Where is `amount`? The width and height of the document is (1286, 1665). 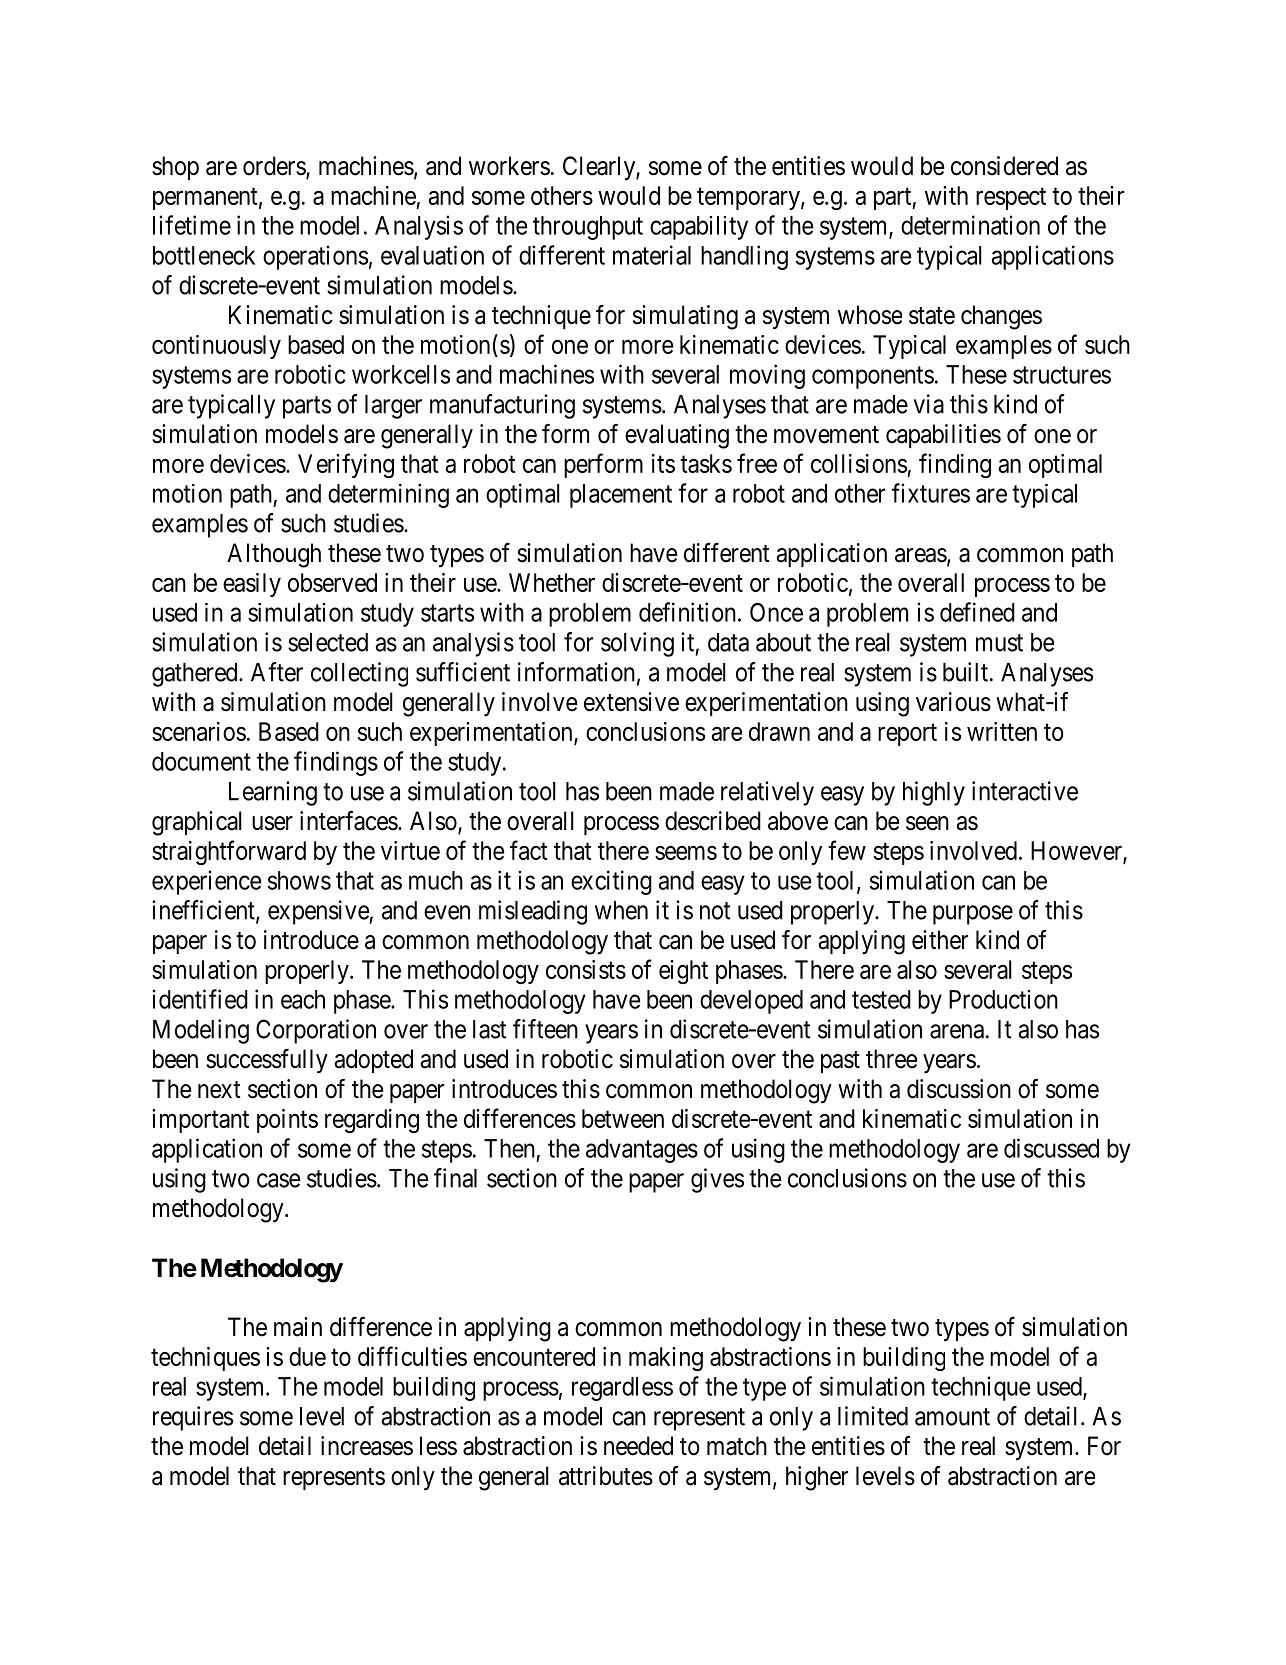
amount is located at coordinates (952, 1417).
